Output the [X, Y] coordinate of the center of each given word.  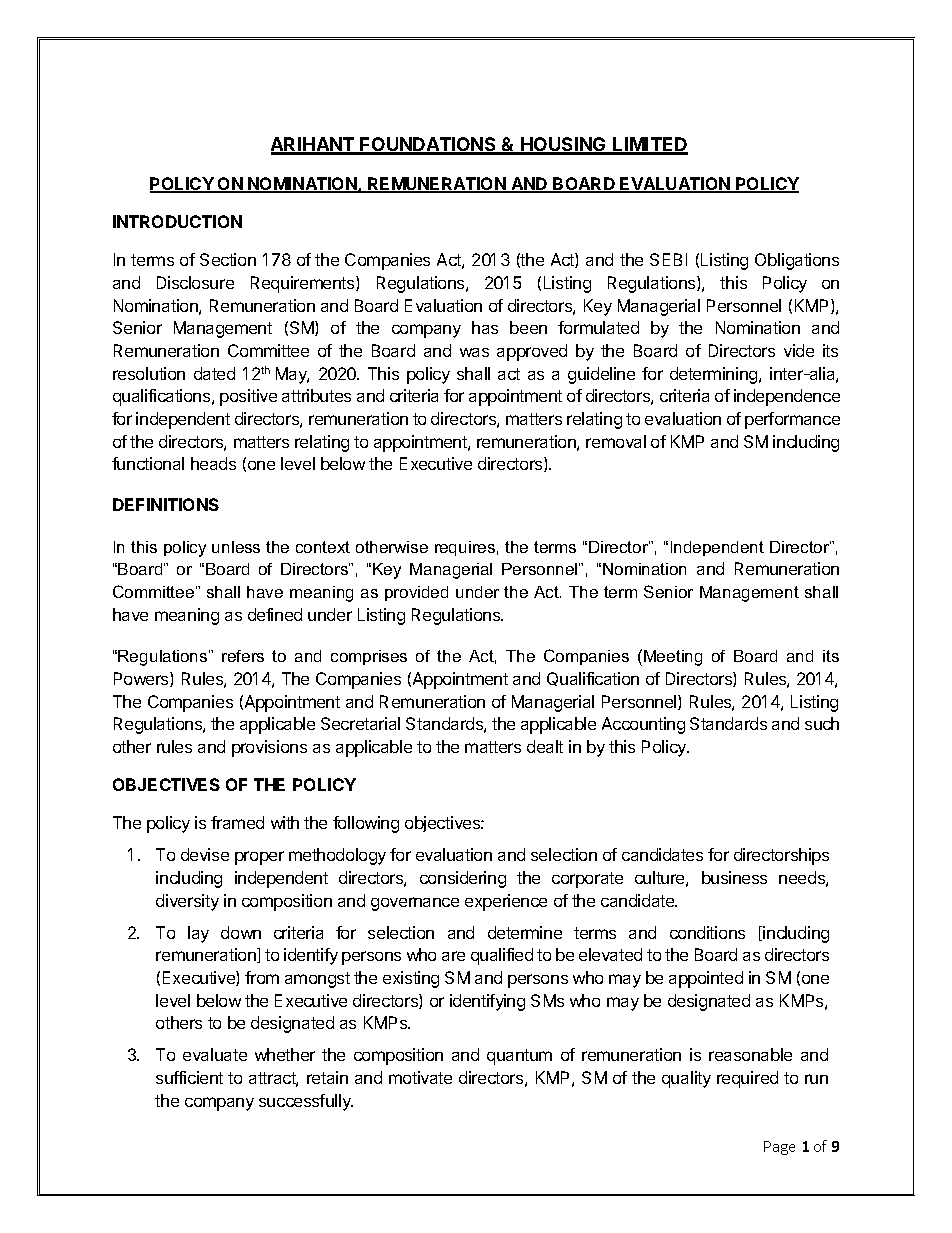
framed [237, 822]
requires [465, 548]
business [734, 877]
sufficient [189, 1077]
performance [792, 420]
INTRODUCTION [177, 221]
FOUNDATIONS [428, 145]
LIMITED [650, 145]
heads [213, 463]
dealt [545, 746]
